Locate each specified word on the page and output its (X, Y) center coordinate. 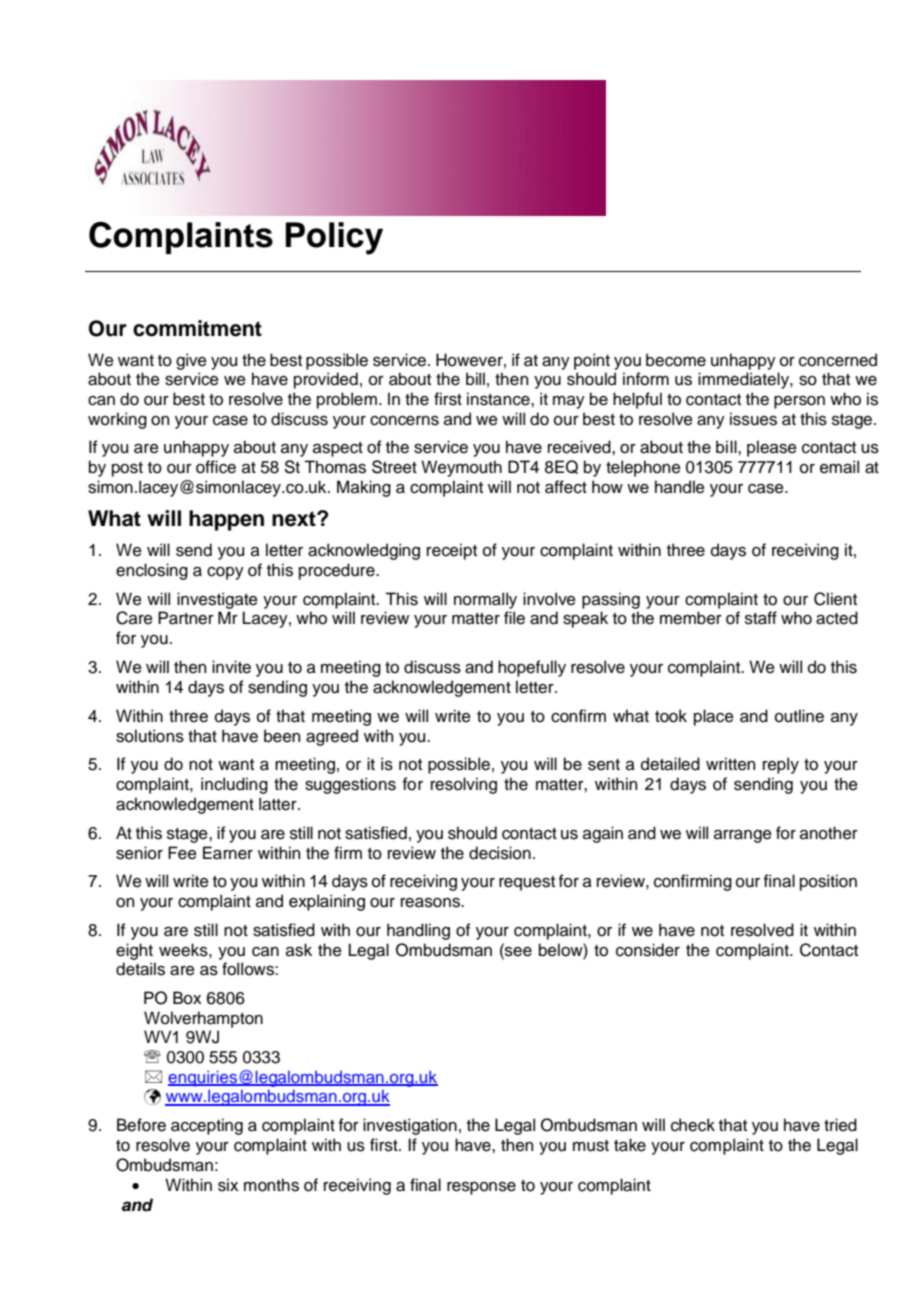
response (481, 1188)
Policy (334, 238)
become (676, 360)
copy (225, 573)
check (693, 1125)
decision (500, 853)
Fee (182, 853)
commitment (197, 328)
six (228, 1185)
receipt (452, 551)
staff (761, 618)
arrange (743, 836)
